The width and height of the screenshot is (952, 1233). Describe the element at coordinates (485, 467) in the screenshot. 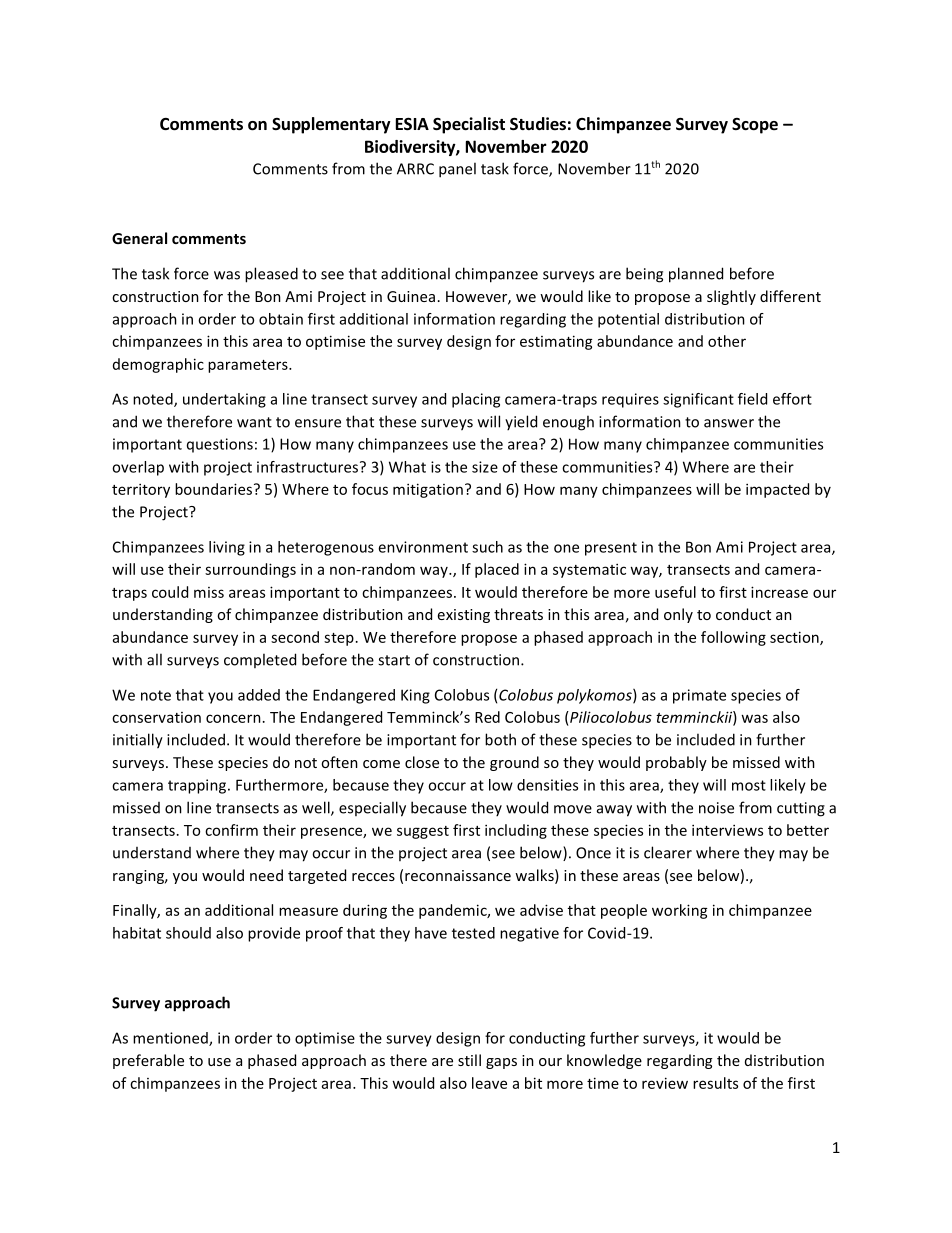

I see `size` at that location.
